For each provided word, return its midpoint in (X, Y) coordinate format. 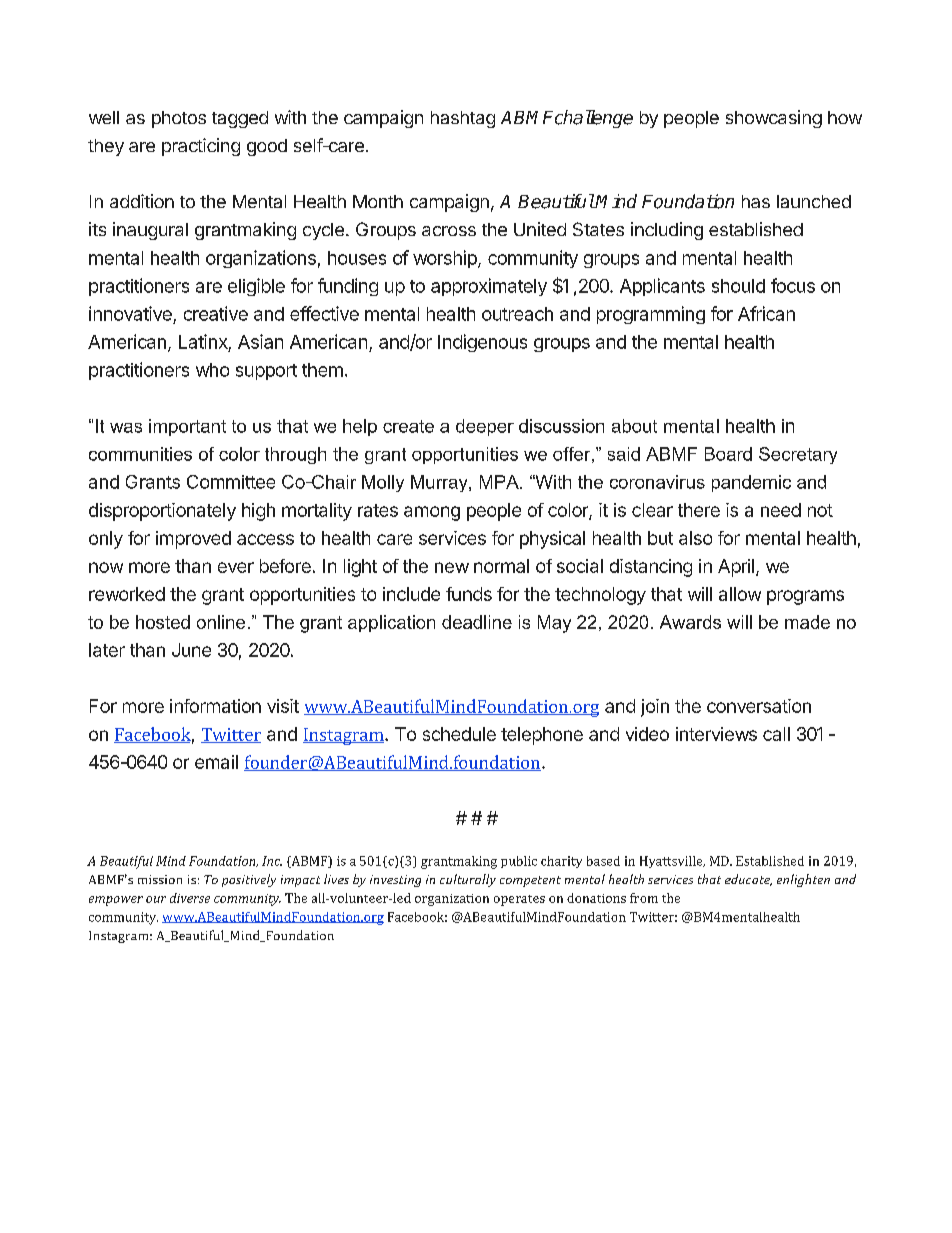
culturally (468, 880)
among (432, 513)
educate (748, 880)
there (699, 510)
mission (160, 879)
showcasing (774, 119)
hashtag (463, 119)
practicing (201, 147)
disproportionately (162, 512)
